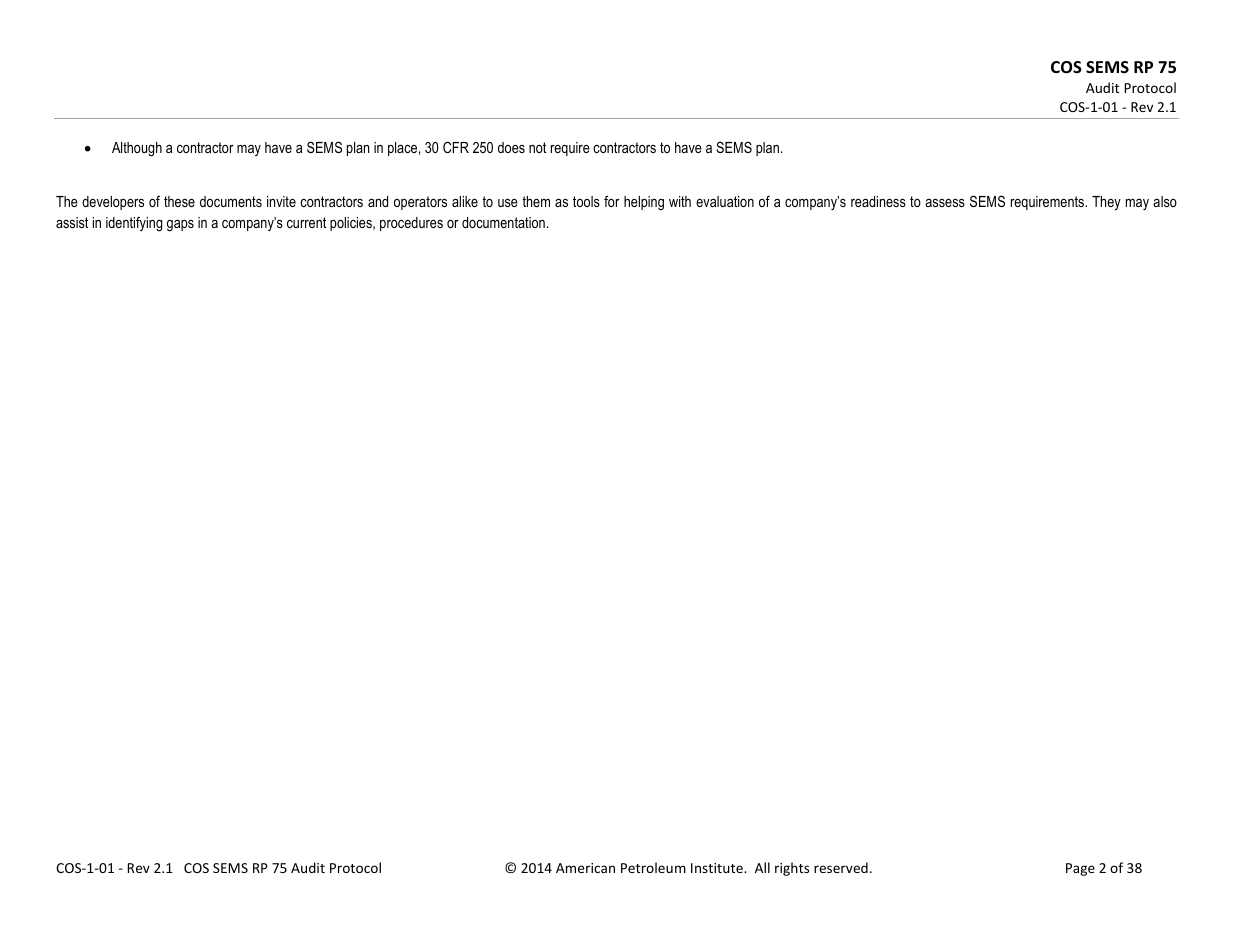 The width and height of the document is (1233, 952). What do you see at coordinates (1106, 203) in the document?
I see `They` at bounding box center [1106, 203].
